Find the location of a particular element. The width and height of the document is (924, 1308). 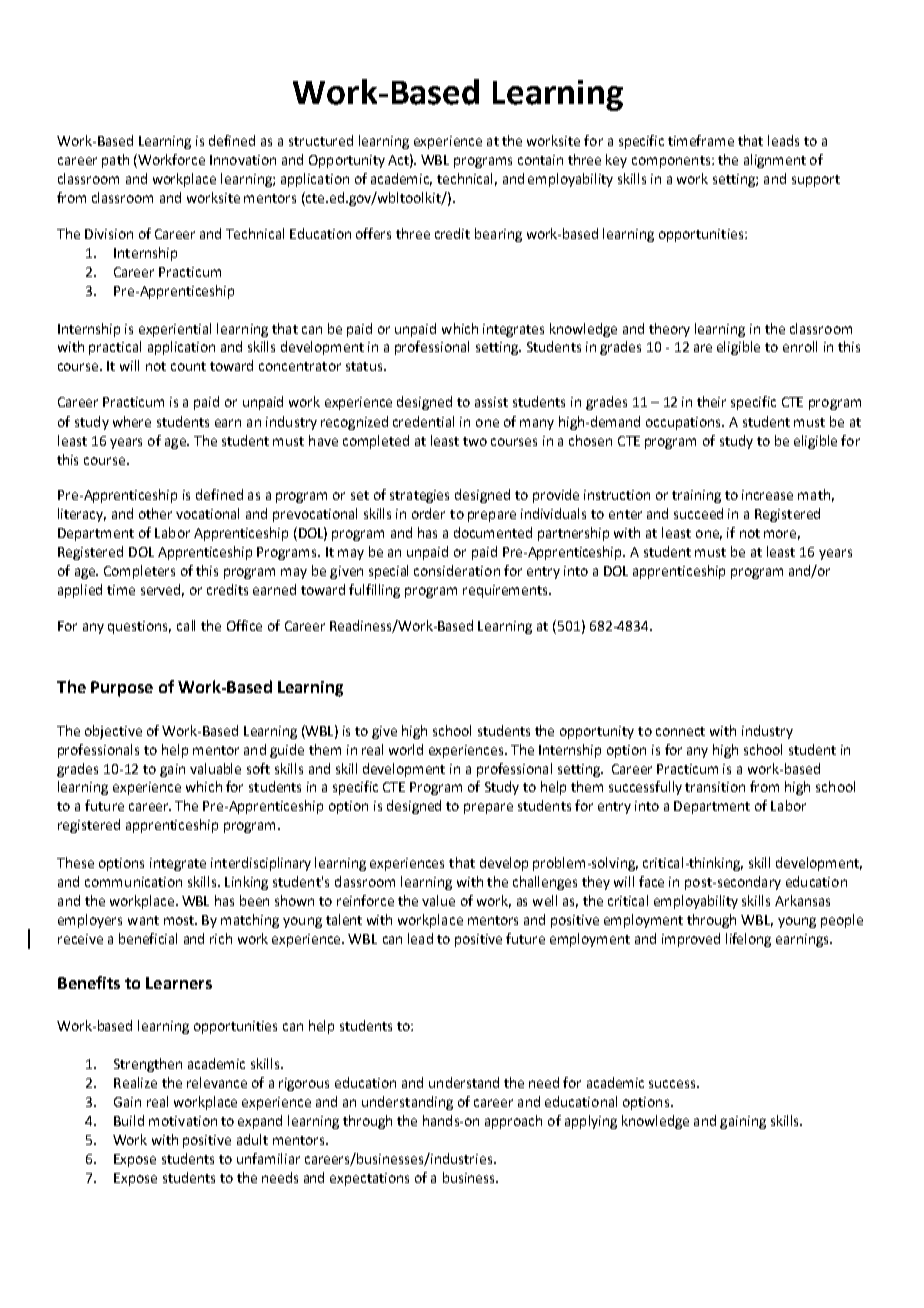

contain is located at coordinates (540, 160).
